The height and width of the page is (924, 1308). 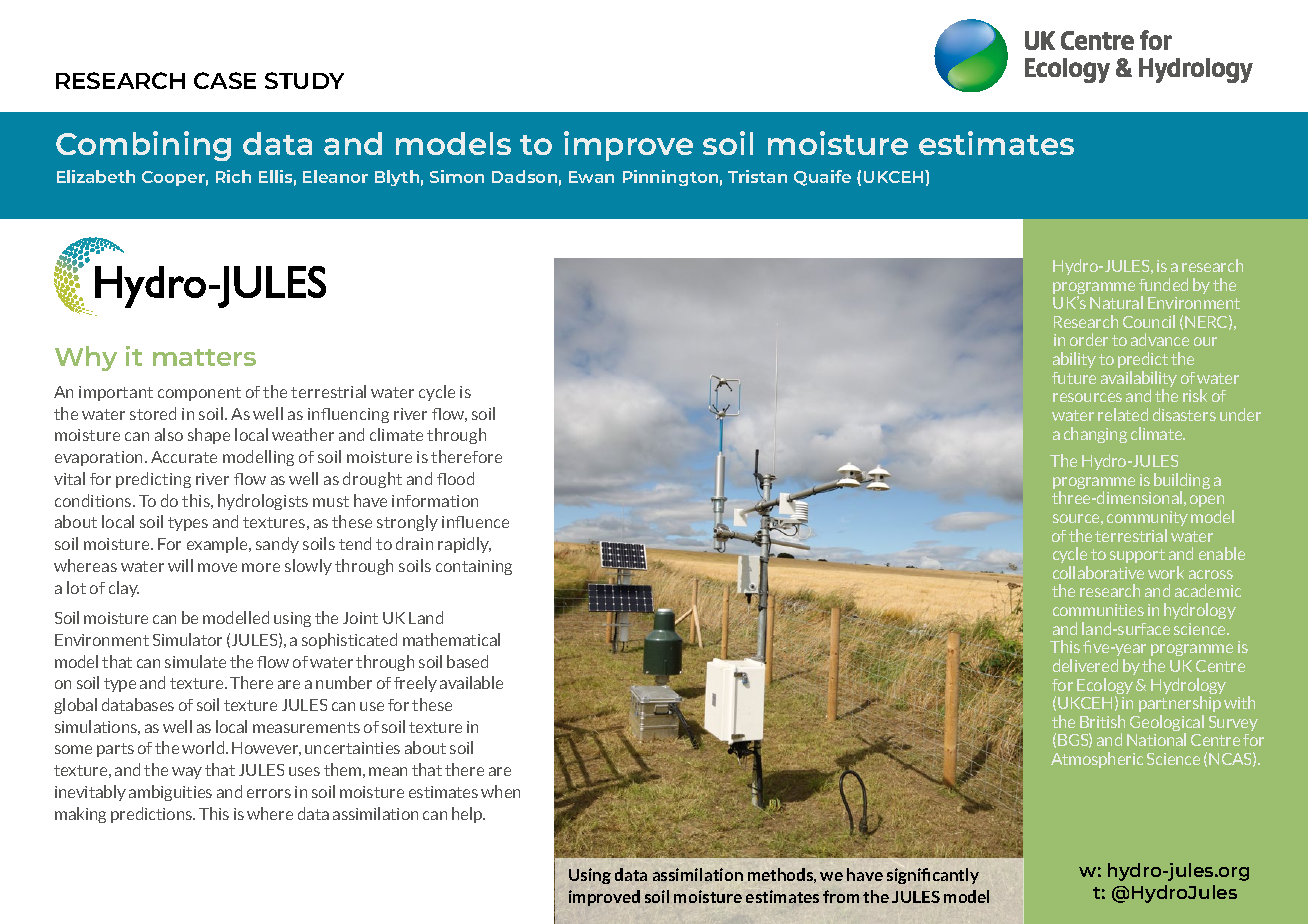 I want to click on building, so click(x=1182, y=482).
